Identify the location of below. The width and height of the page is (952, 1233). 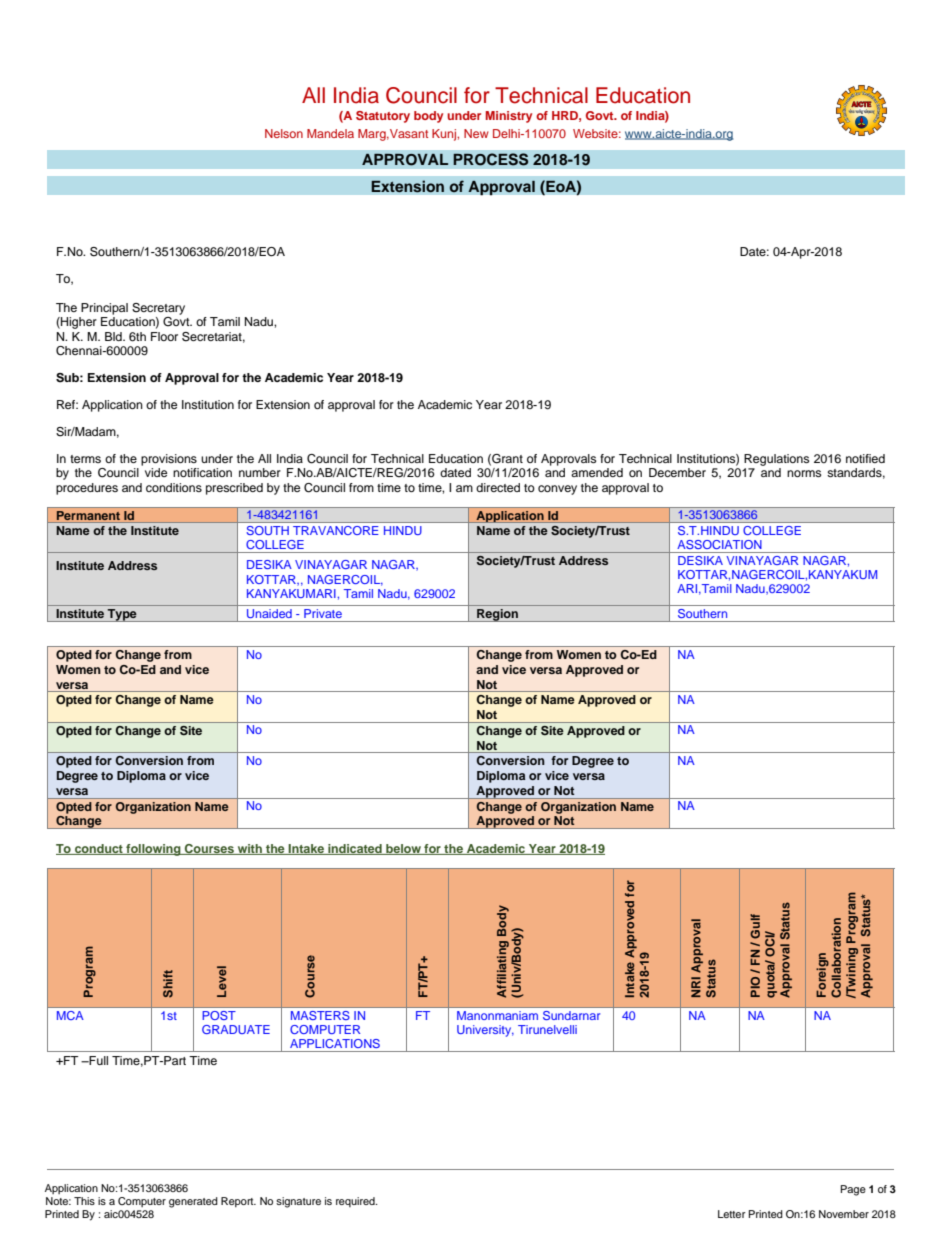
(403, 849).
